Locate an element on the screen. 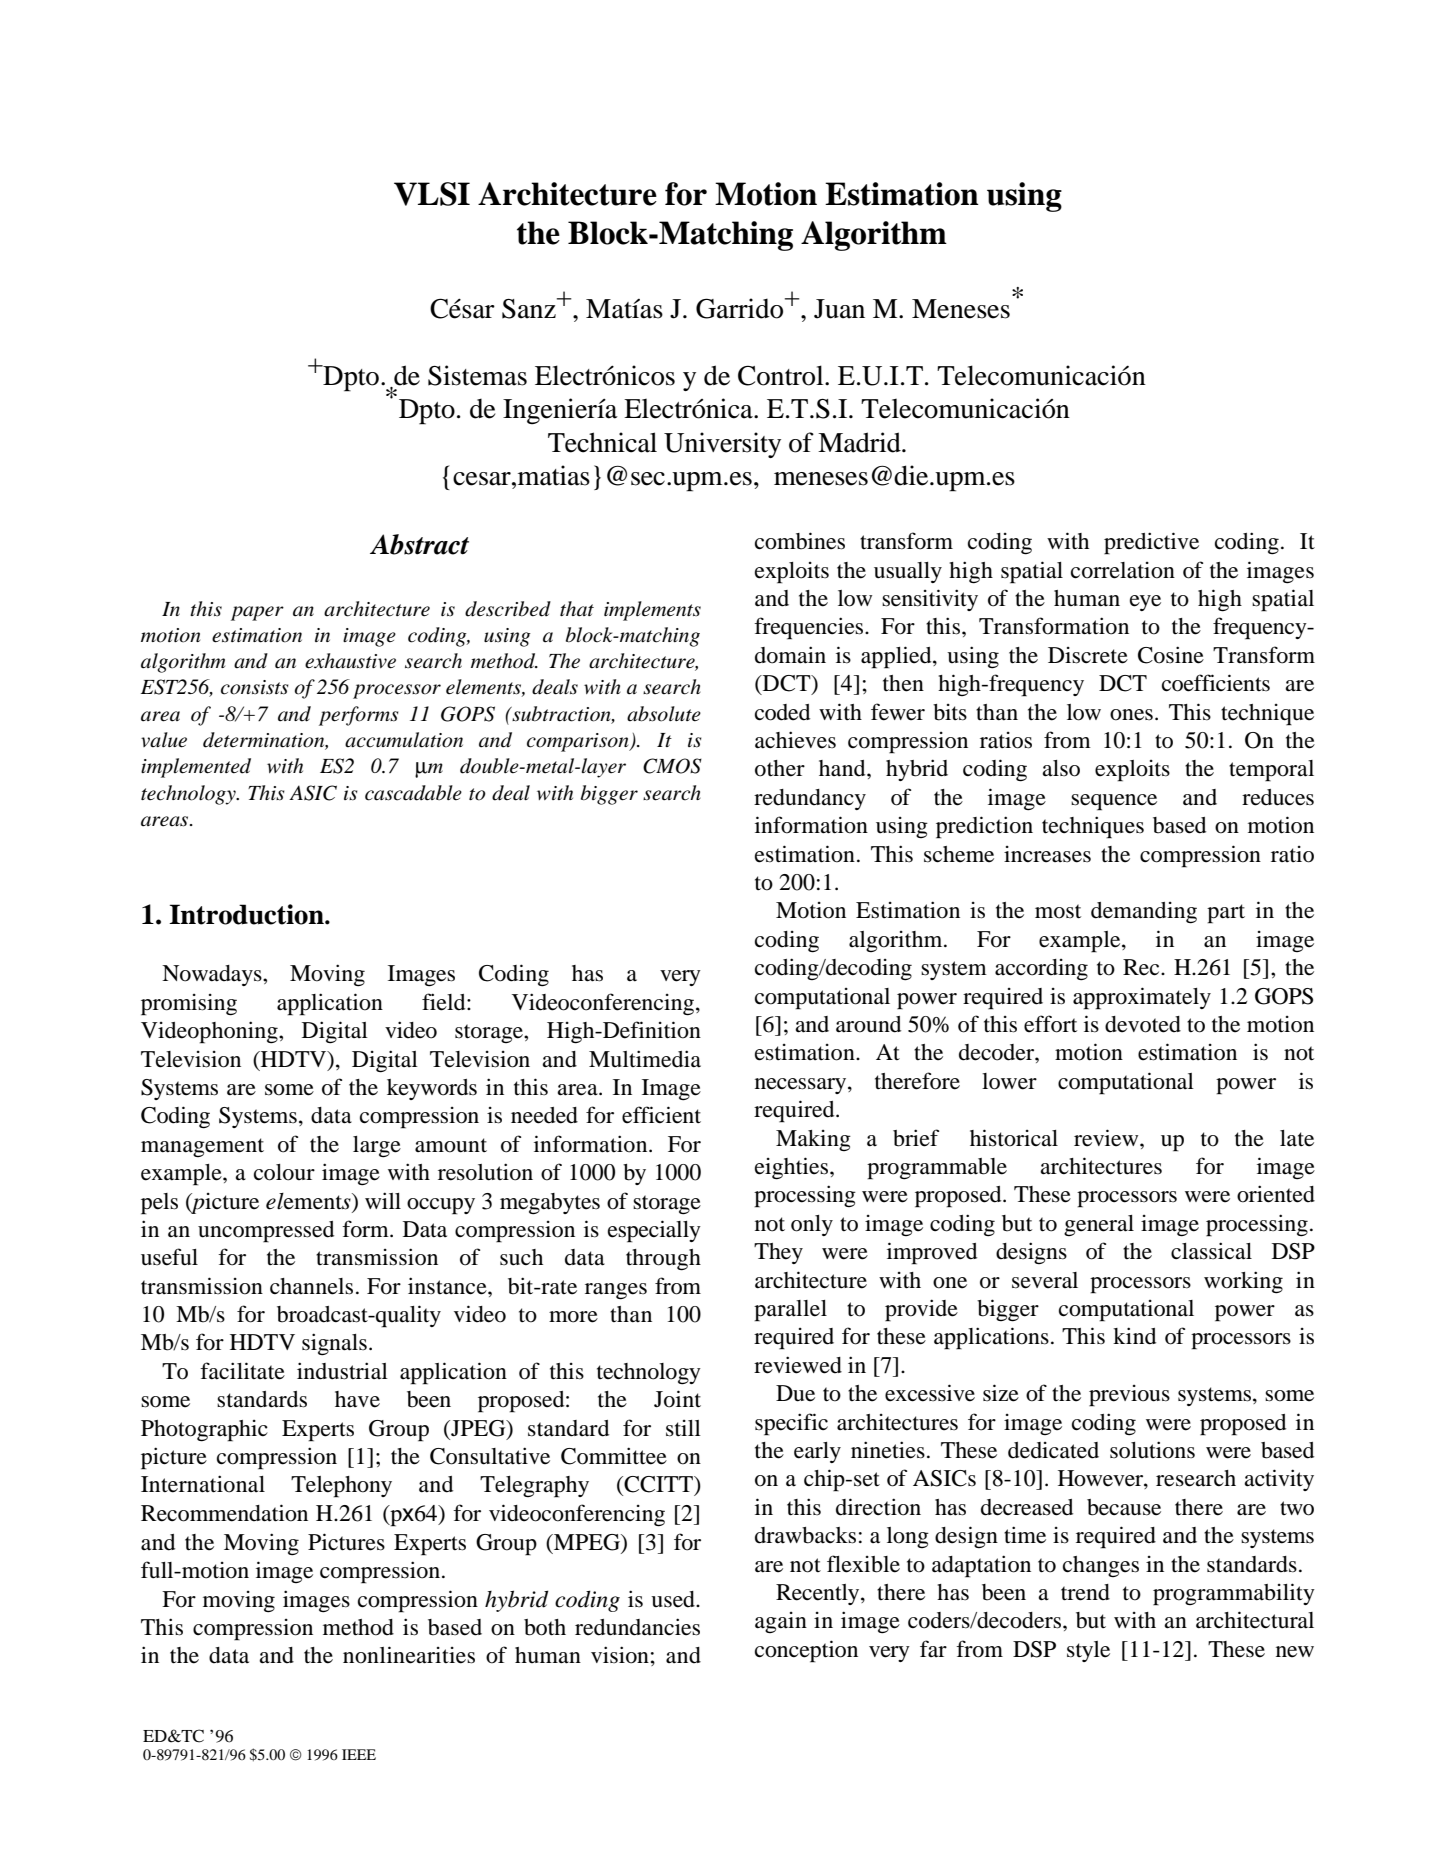 The image size is (1449, 1875). VLSI is located at coordinates (432, 194).
